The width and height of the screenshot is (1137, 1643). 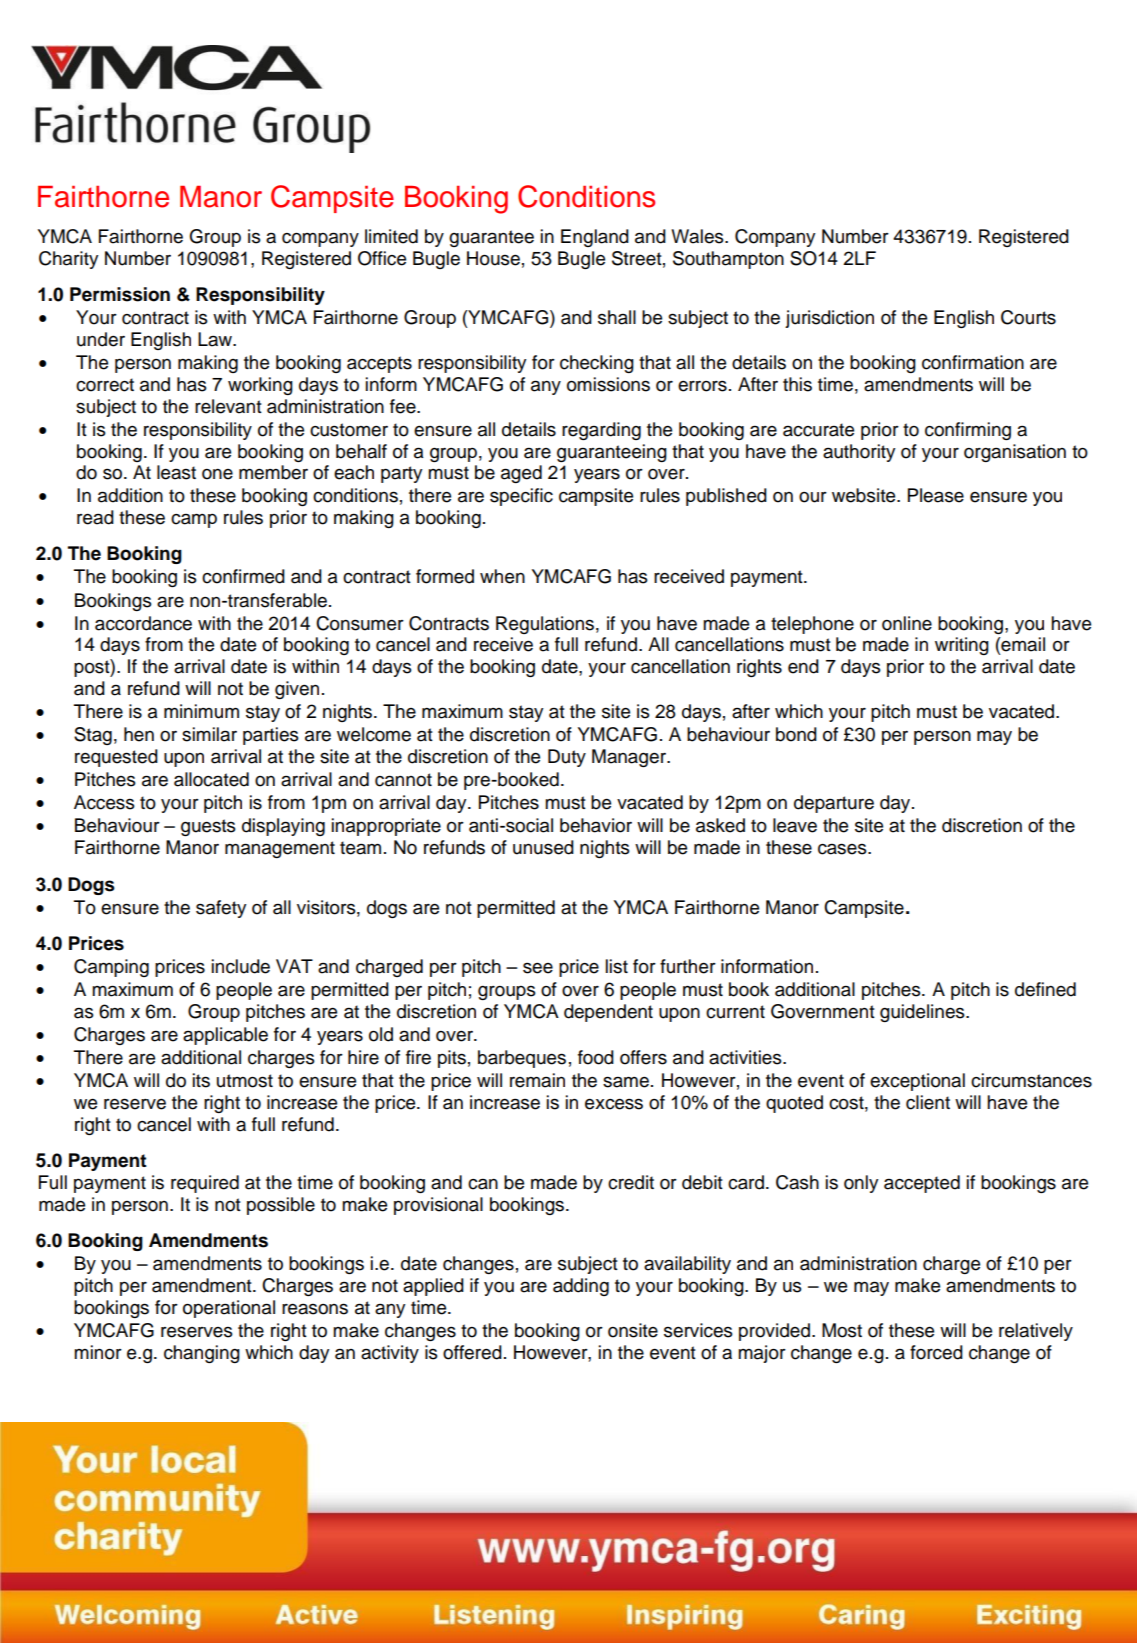 What do you see at coordinates (176, 472) in the screenshot?
I see `least` at bounding box center [176, 472].
